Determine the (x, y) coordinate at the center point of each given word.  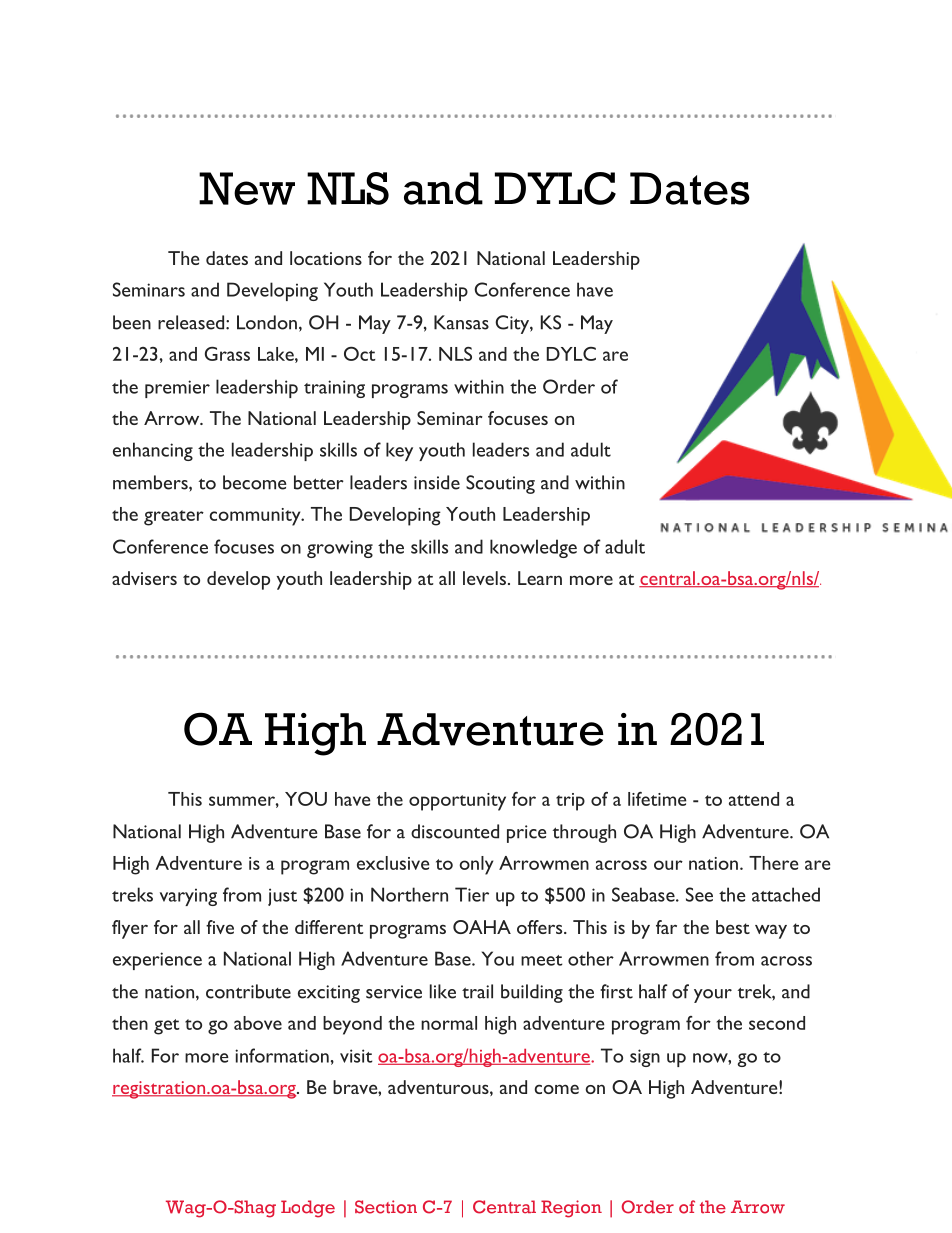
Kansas (461, 322)
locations (326, 258)
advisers (144, 578)
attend (754, 799)
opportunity (457, 802)
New (247, 188)
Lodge (308, 1209)
